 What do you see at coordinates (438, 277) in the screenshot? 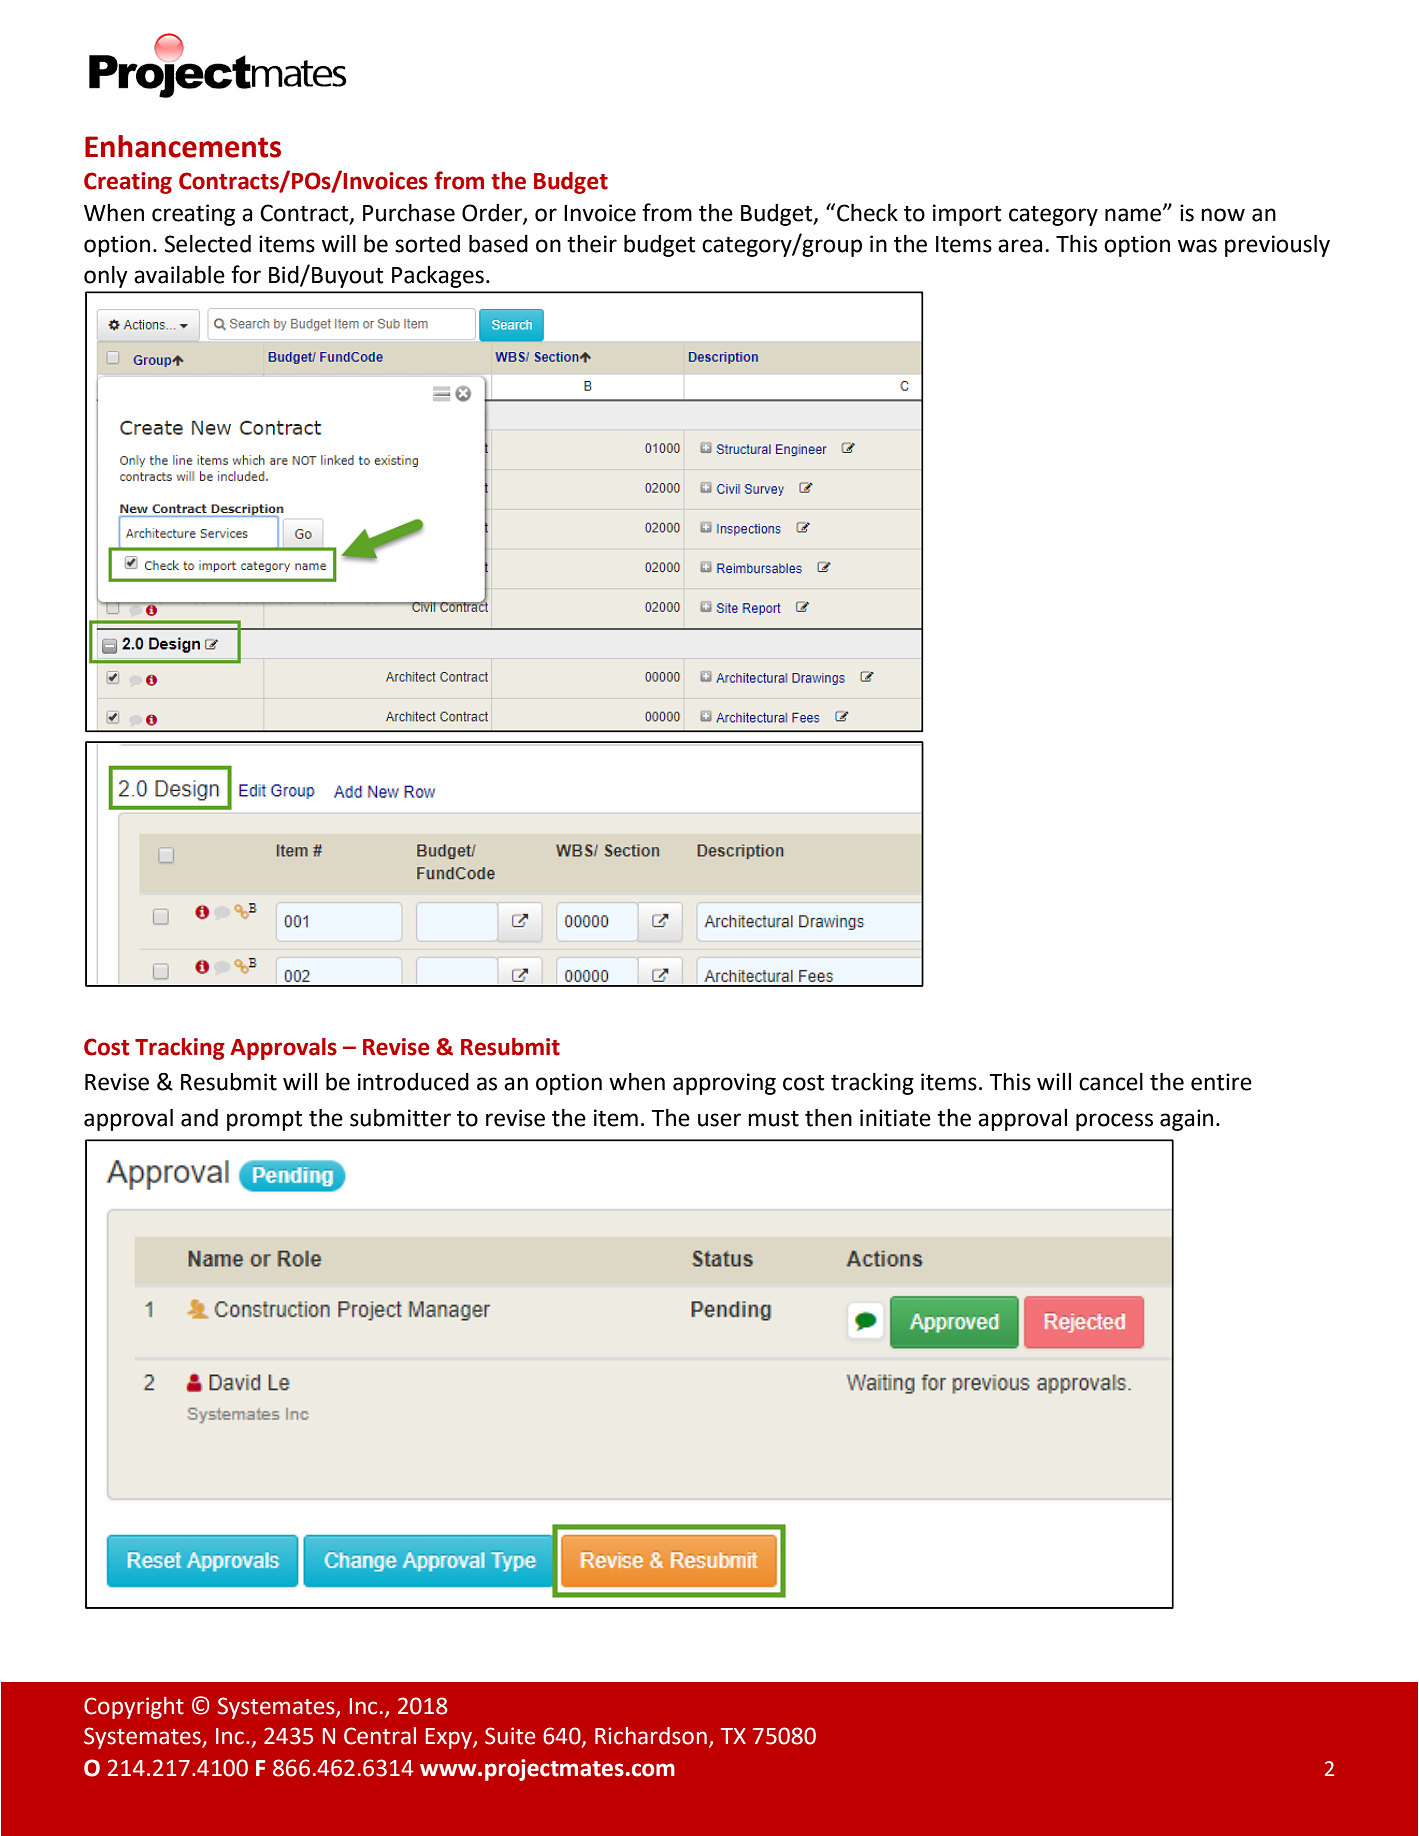
I see `Packages` at bounding box center [438, 277].
